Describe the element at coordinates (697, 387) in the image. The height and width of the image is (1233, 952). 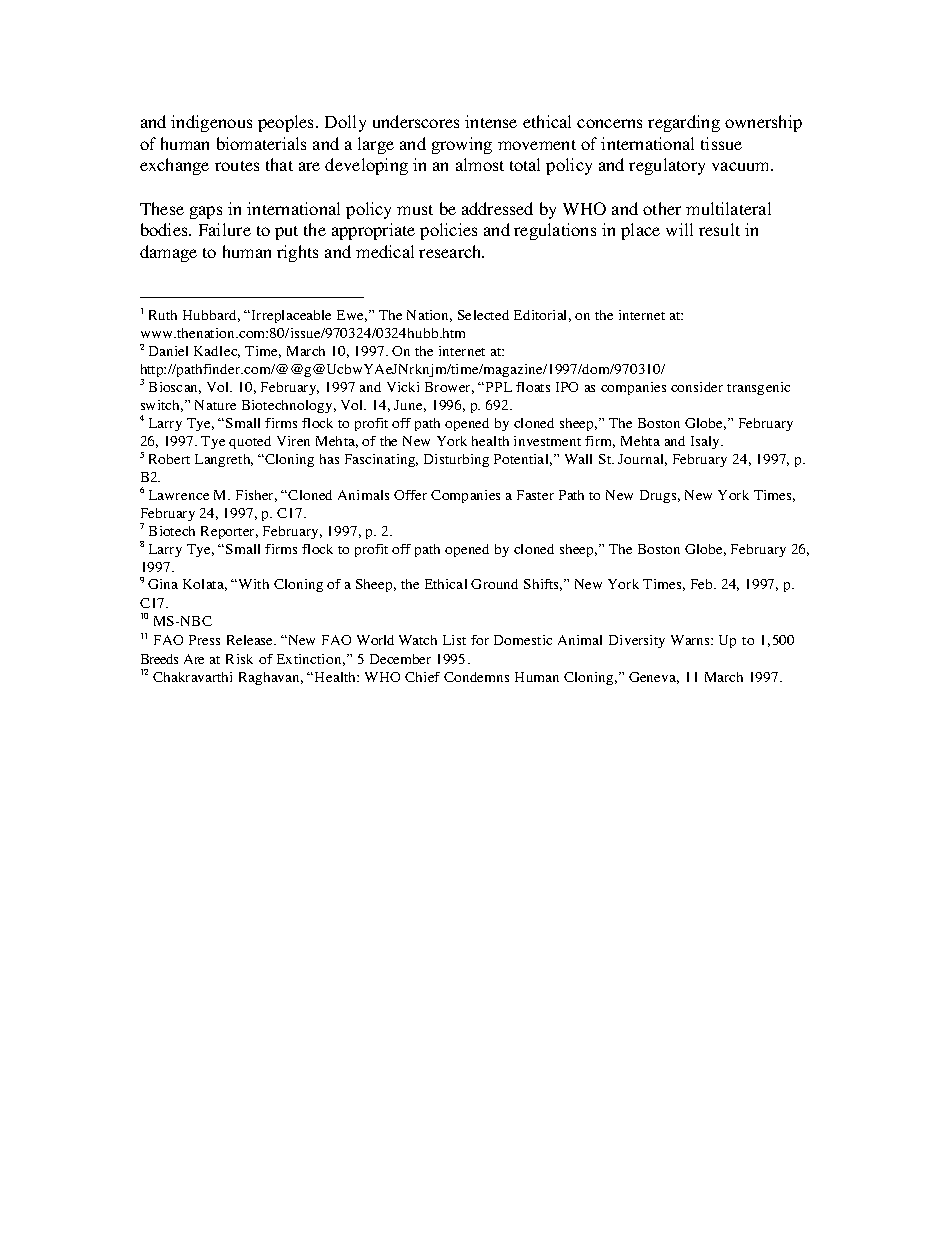
I see `consider` at that location.
